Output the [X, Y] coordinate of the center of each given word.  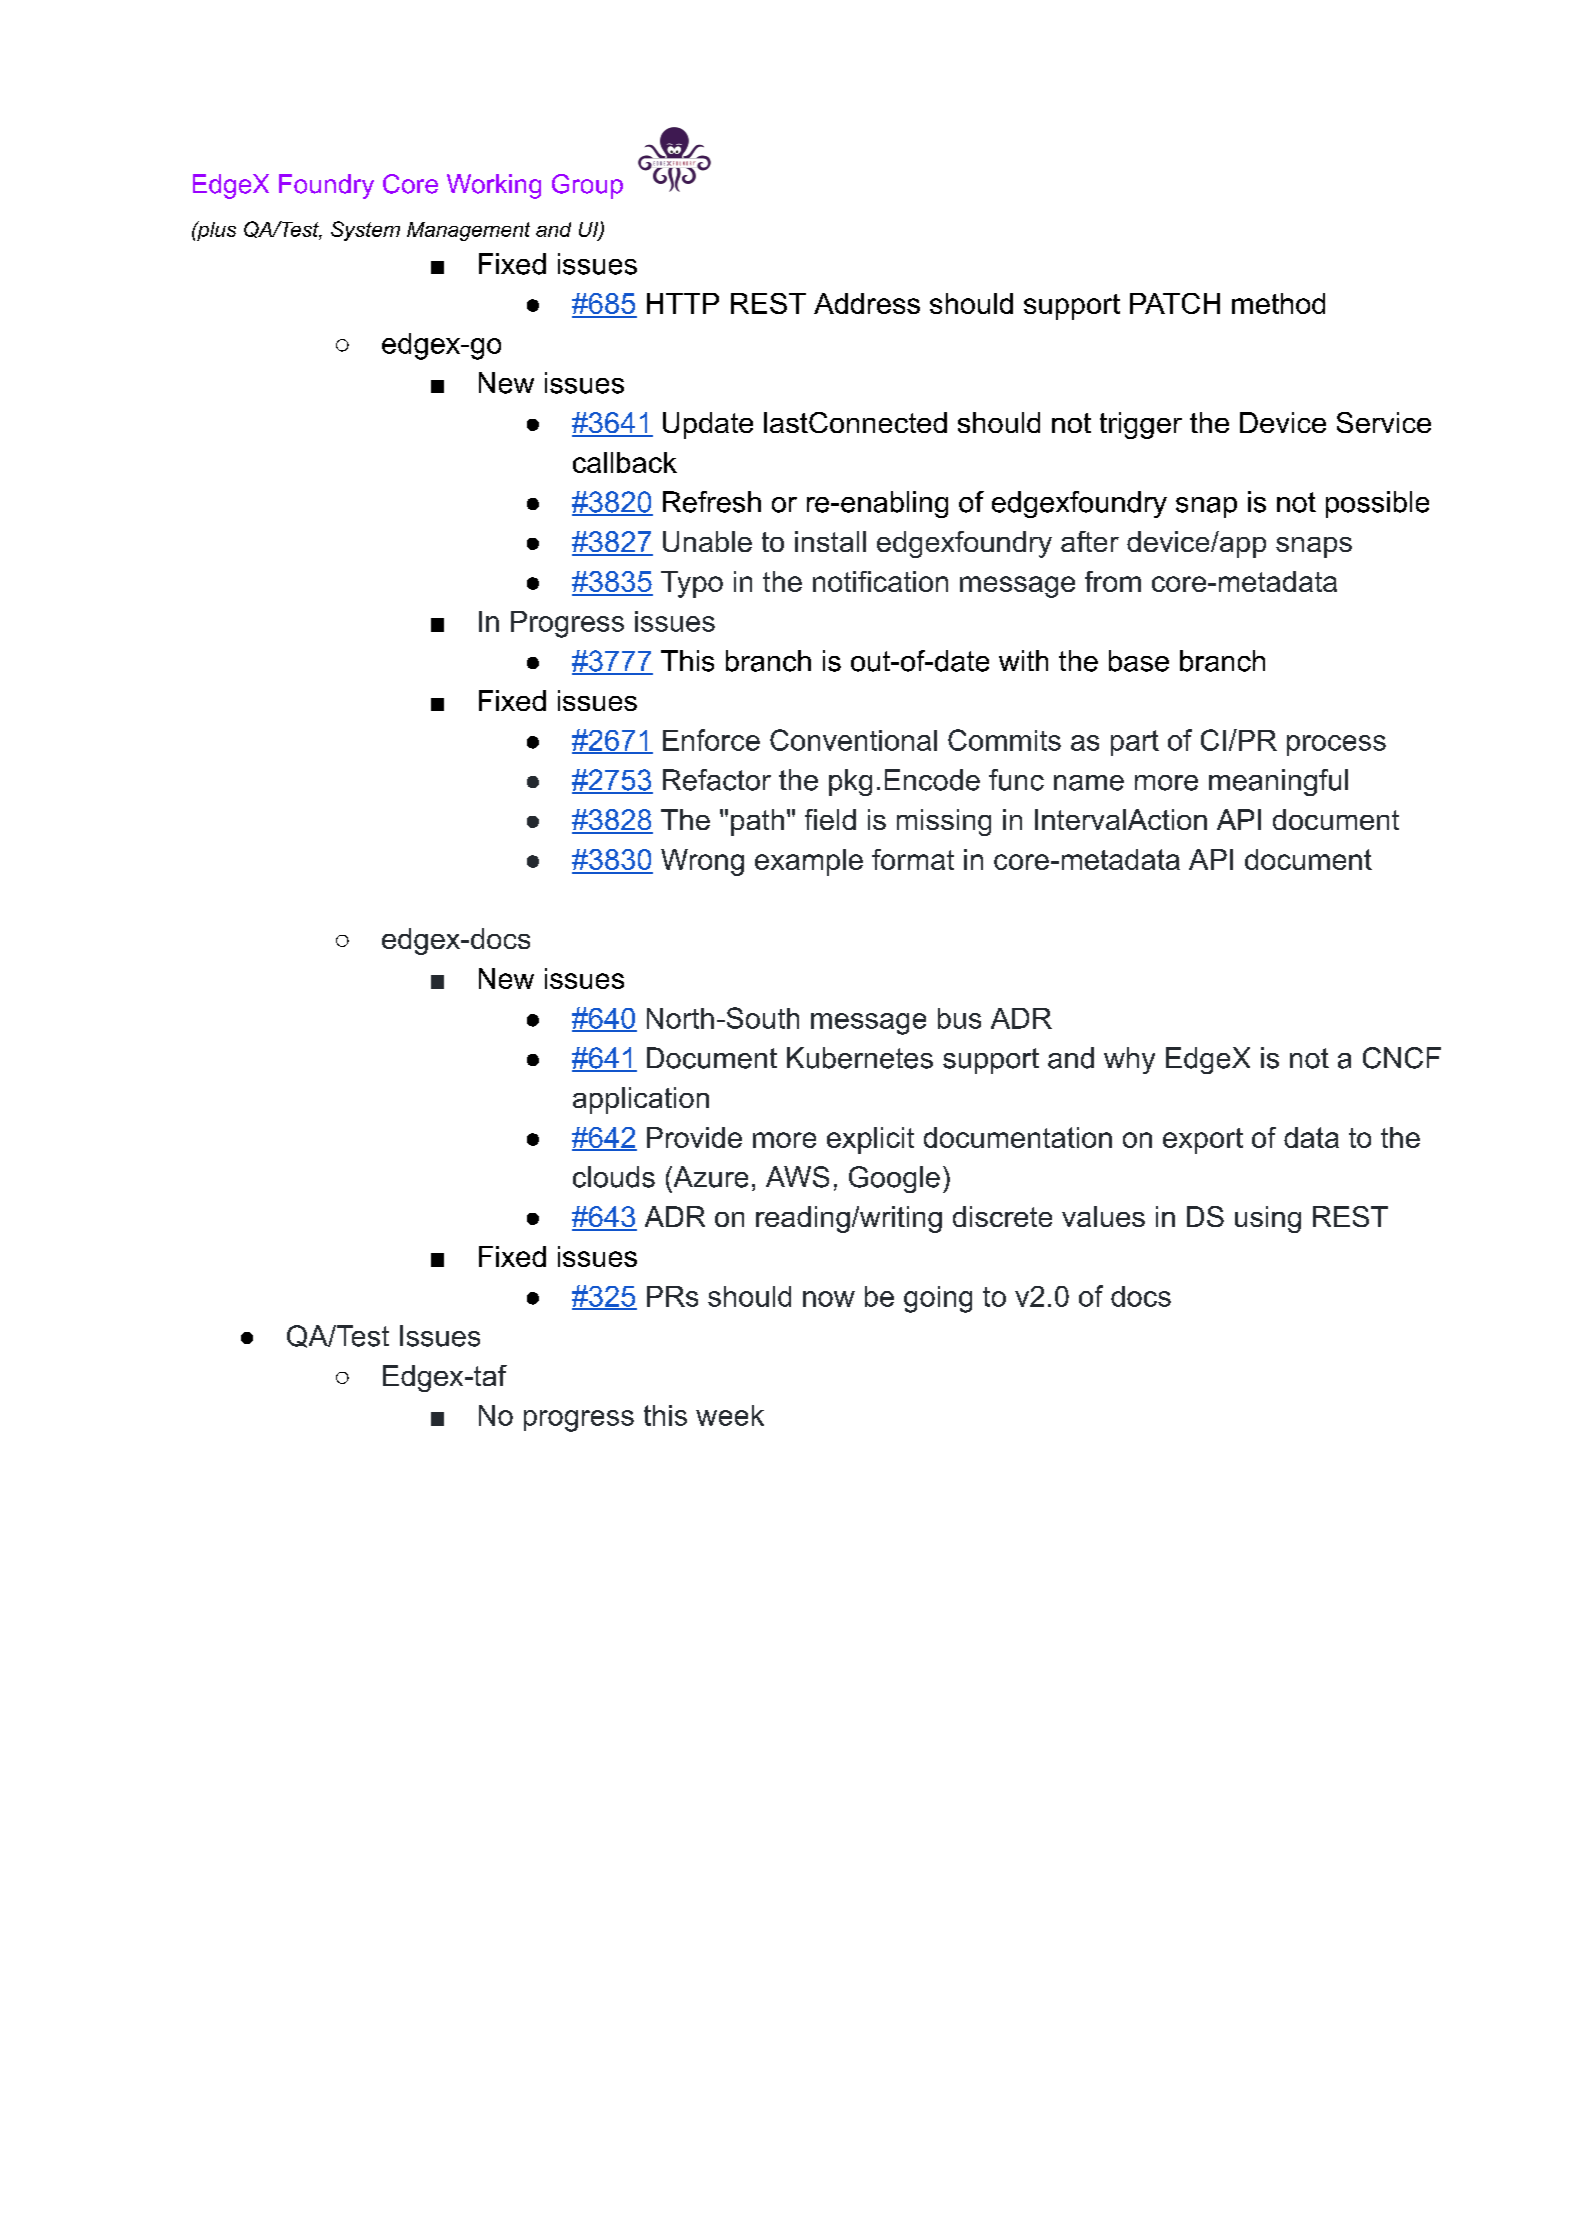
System [365, 231]
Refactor [717, 780]
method [1278, 303]
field [830, 819]
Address [867, 303]
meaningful [1278, 782]
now [829, 1299]
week [730, 1415]
